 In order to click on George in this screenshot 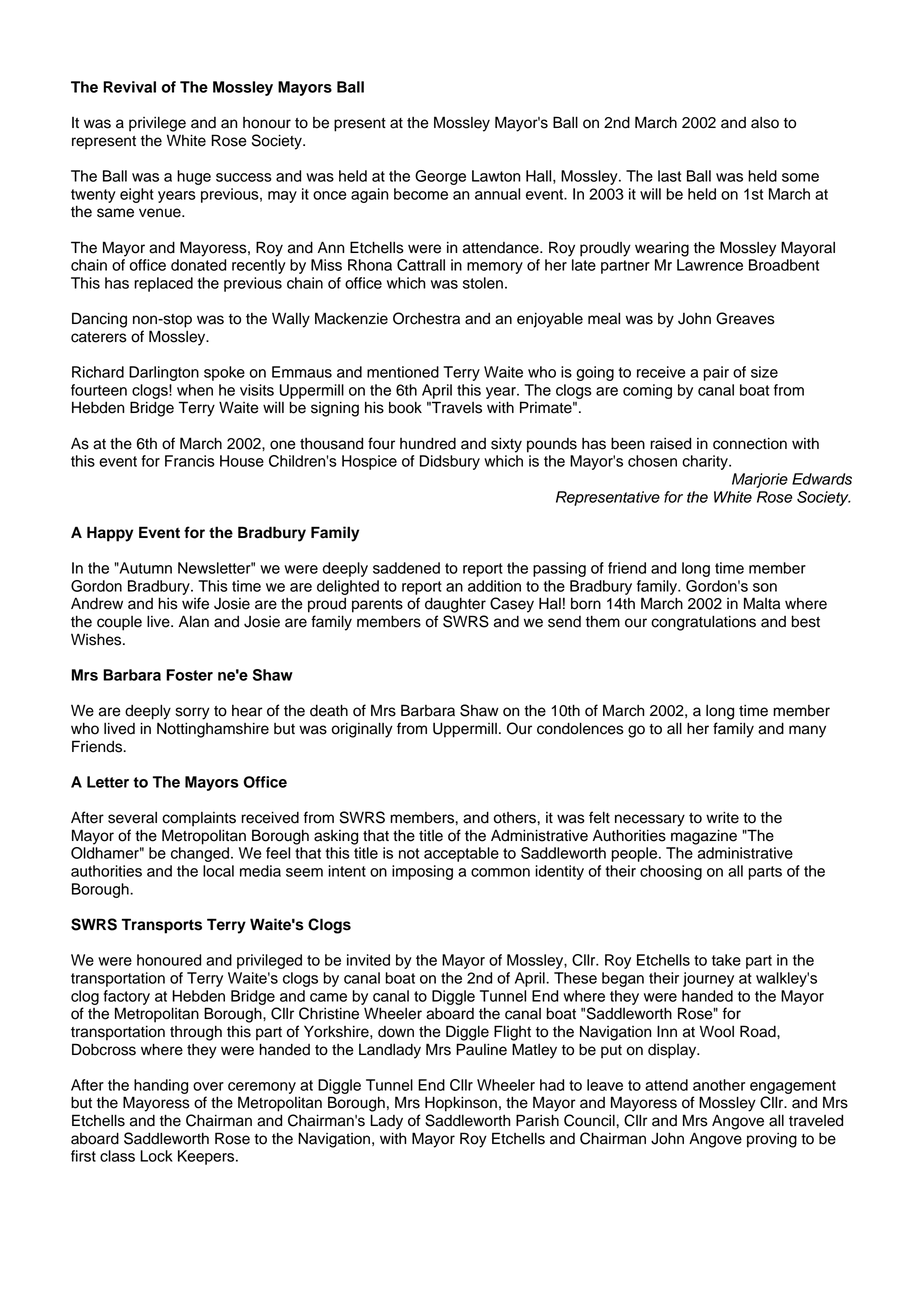, I will do `click(440, 177)`.
